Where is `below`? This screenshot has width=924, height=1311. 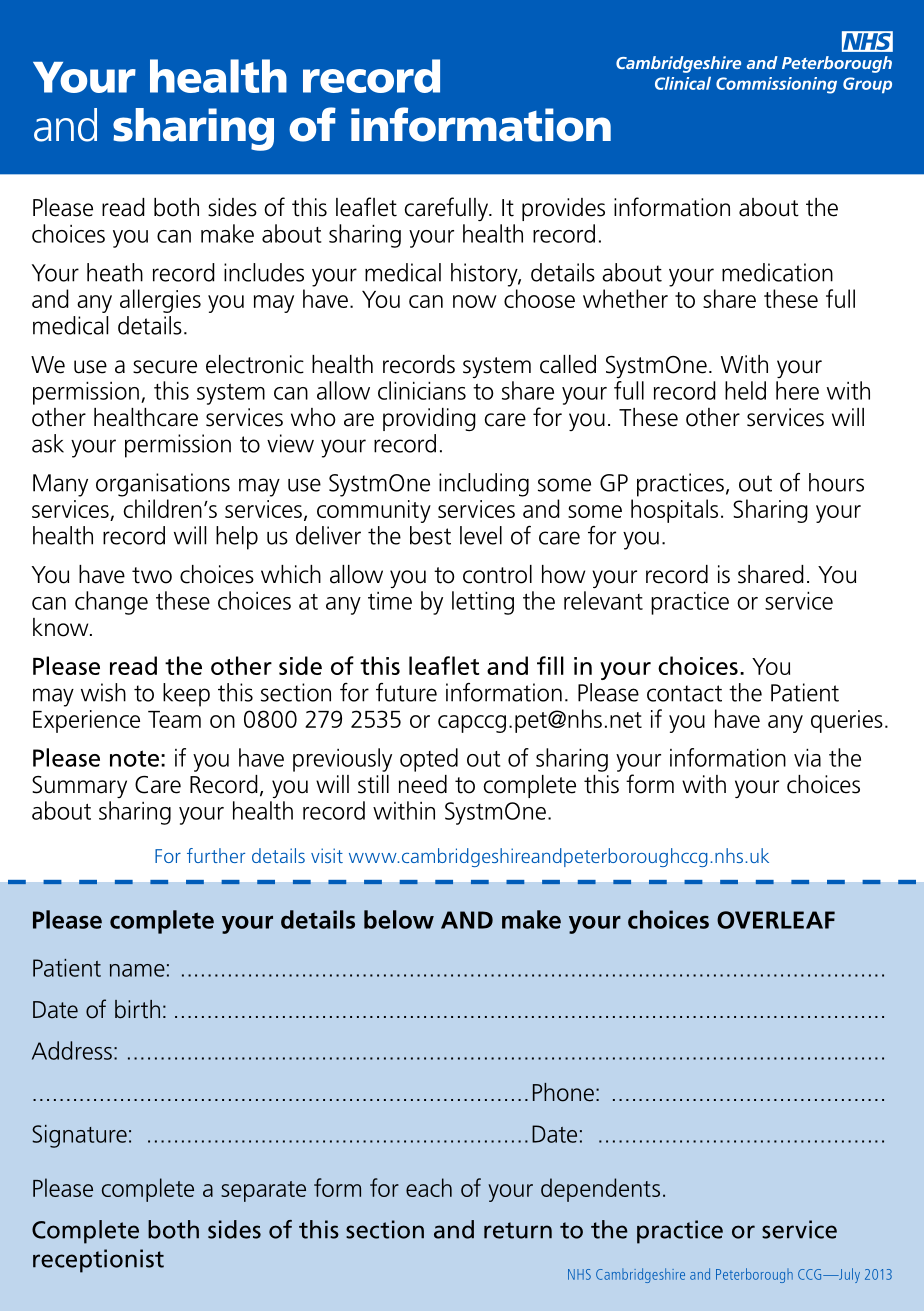
below is located at coordinates (399, 919).
